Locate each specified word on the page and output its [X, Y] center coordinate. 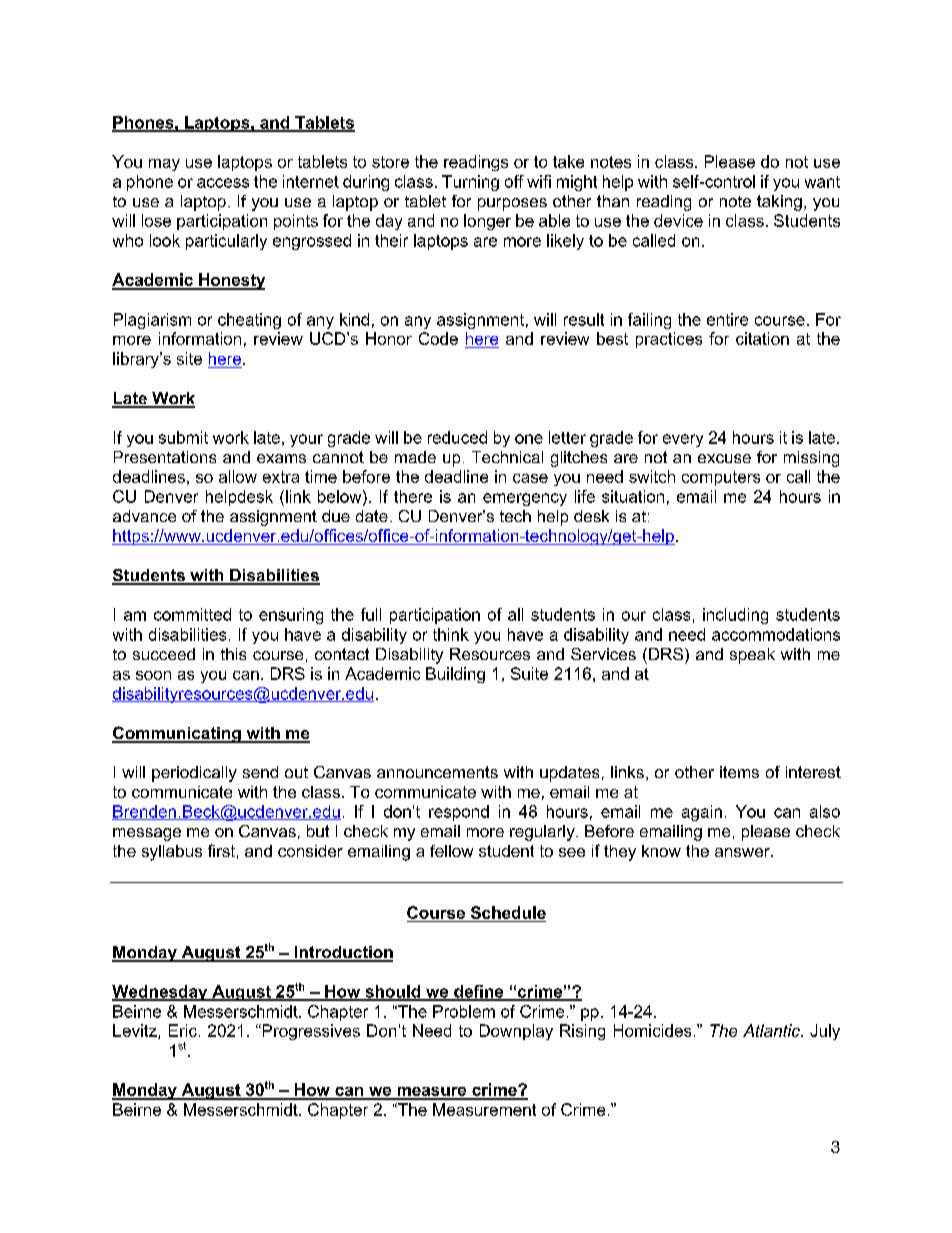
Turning [470, 183]
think [451, 634]
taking [779, 203]
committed [192, 614]
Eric [183, 1030]
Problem [464, 1011]
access [223, 183]
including [735, 616]
